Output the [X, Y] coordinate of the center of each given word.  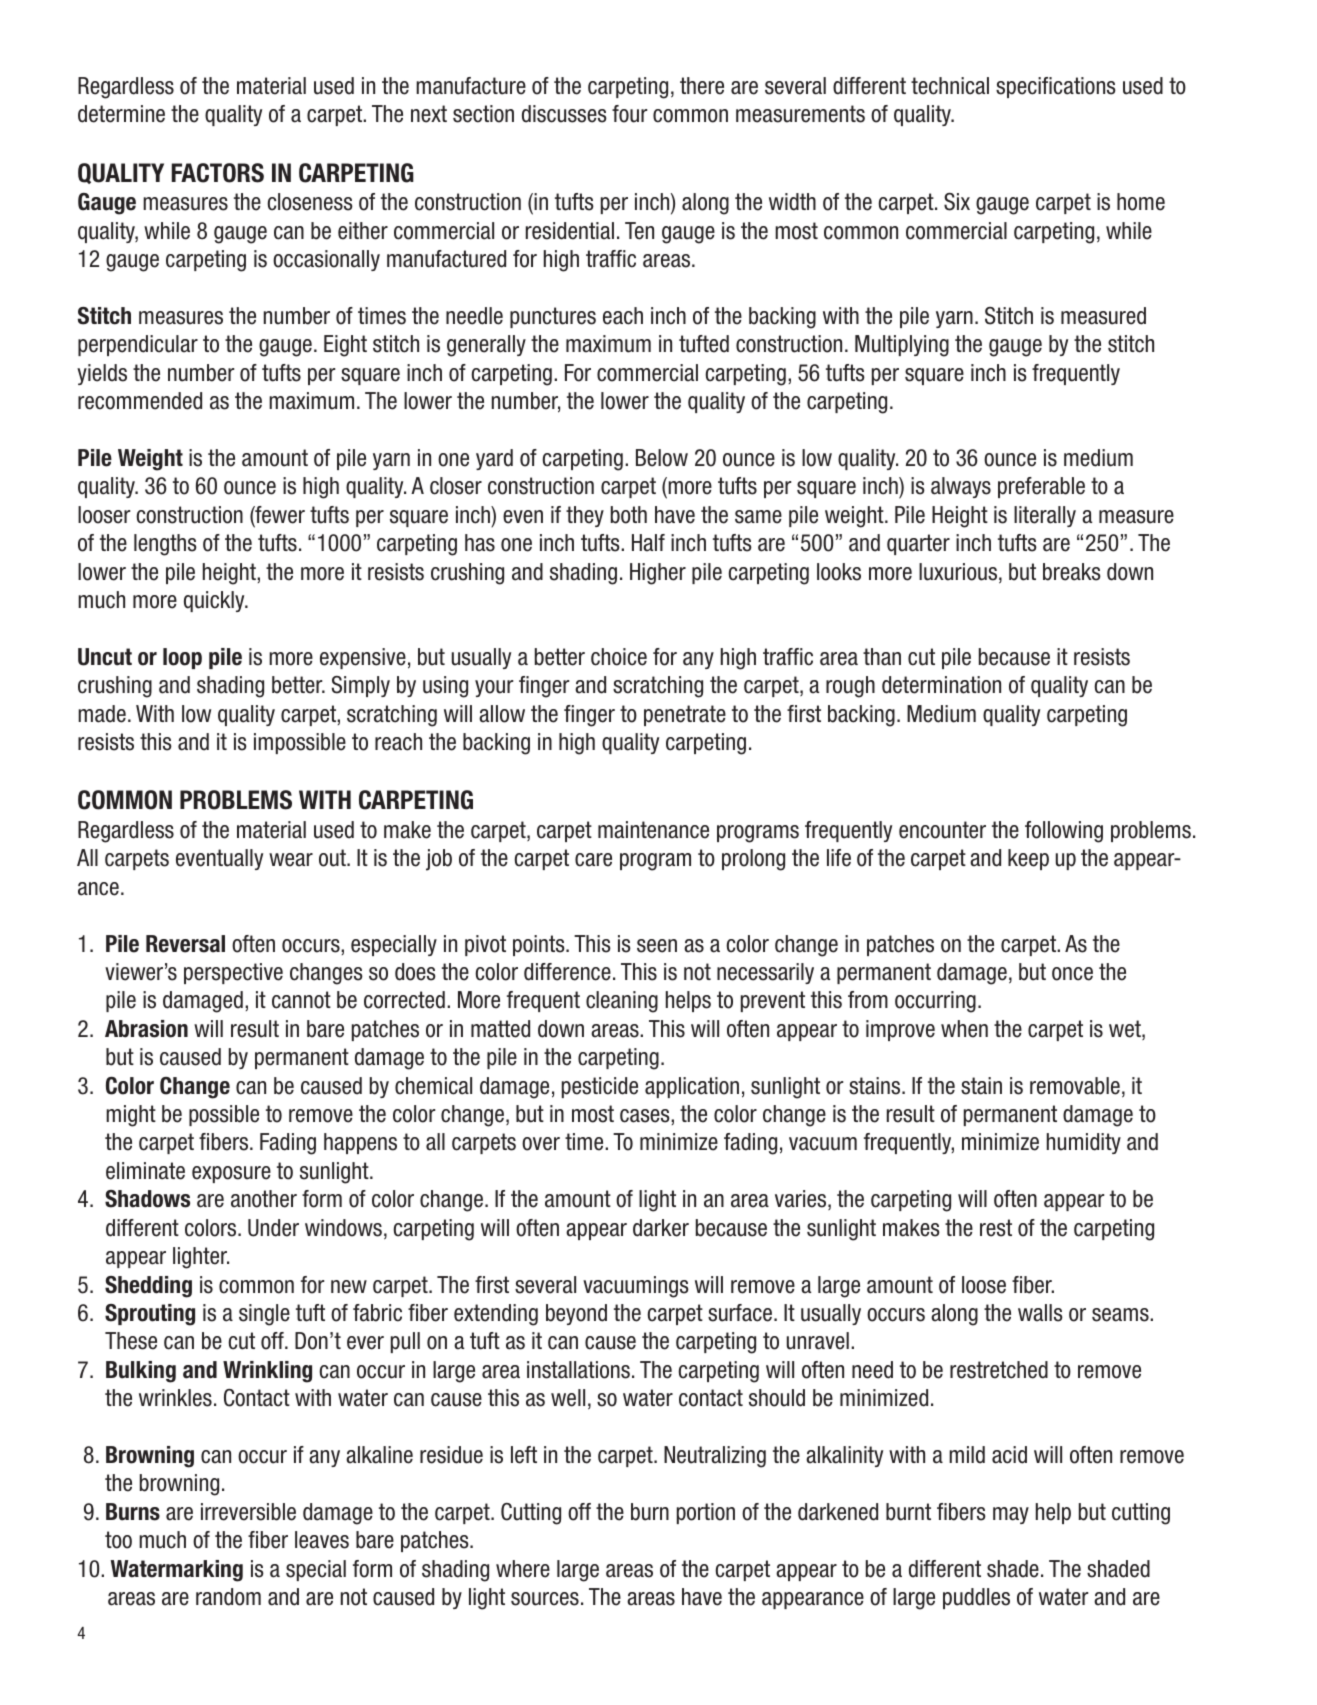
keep [1028, 859]
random [228, 1597]
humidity [1084, 1143]
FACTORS [218, 173]
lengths [165, 545]
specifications [1056, 87]
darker [661, 1228]
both [629, 515]
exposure [231, 1174]
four [629, 114]
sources [545, 1599]
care [593, 860]
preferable [1041, 487]
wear [291, 860]
